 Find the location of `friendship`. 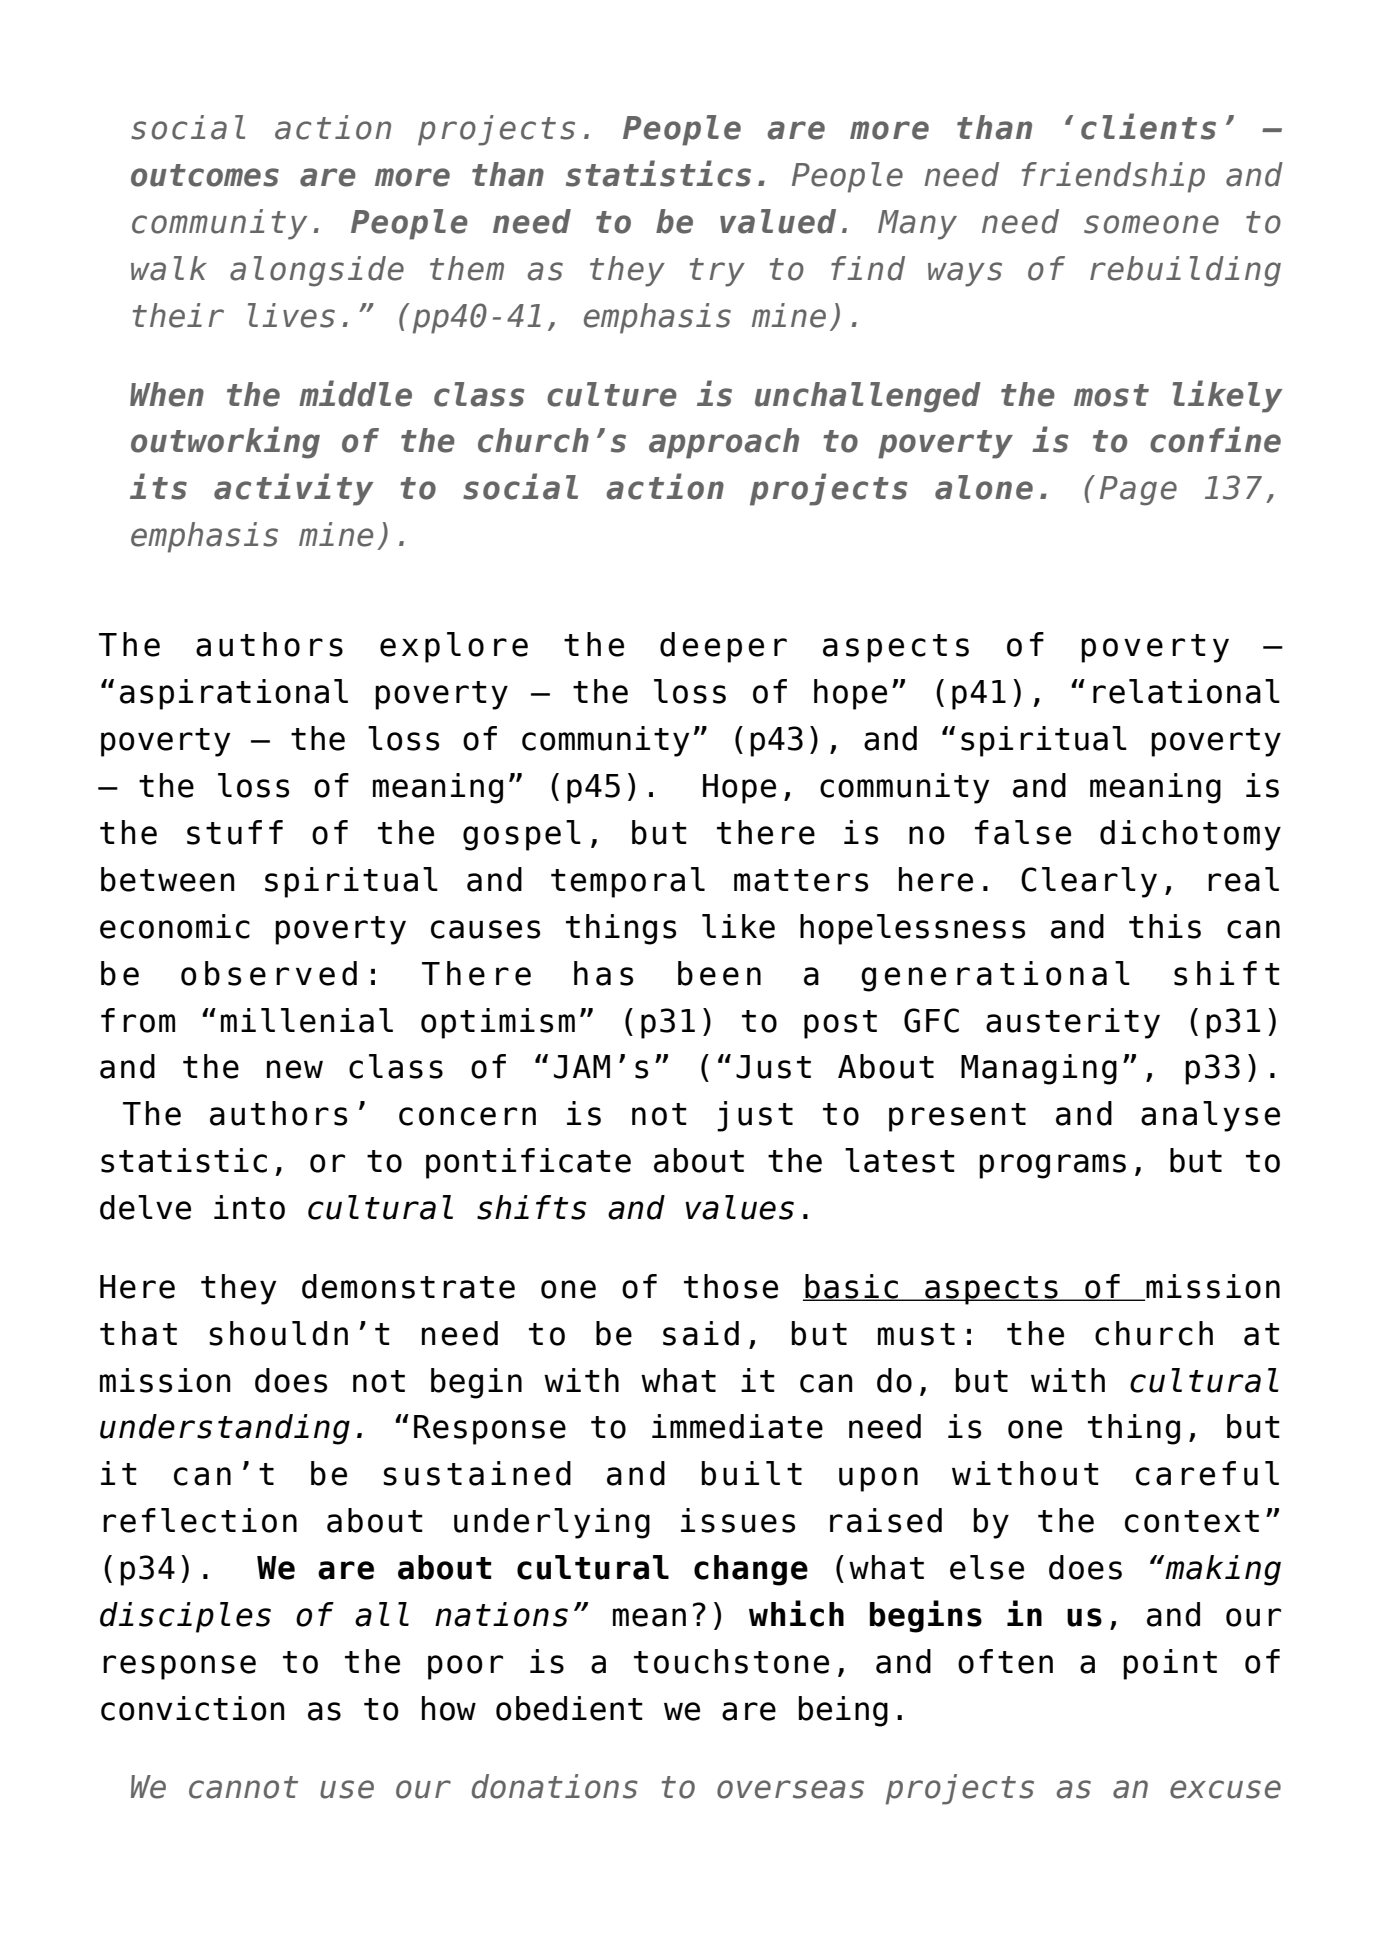

friendship is located at coordinates (1113, 177).
